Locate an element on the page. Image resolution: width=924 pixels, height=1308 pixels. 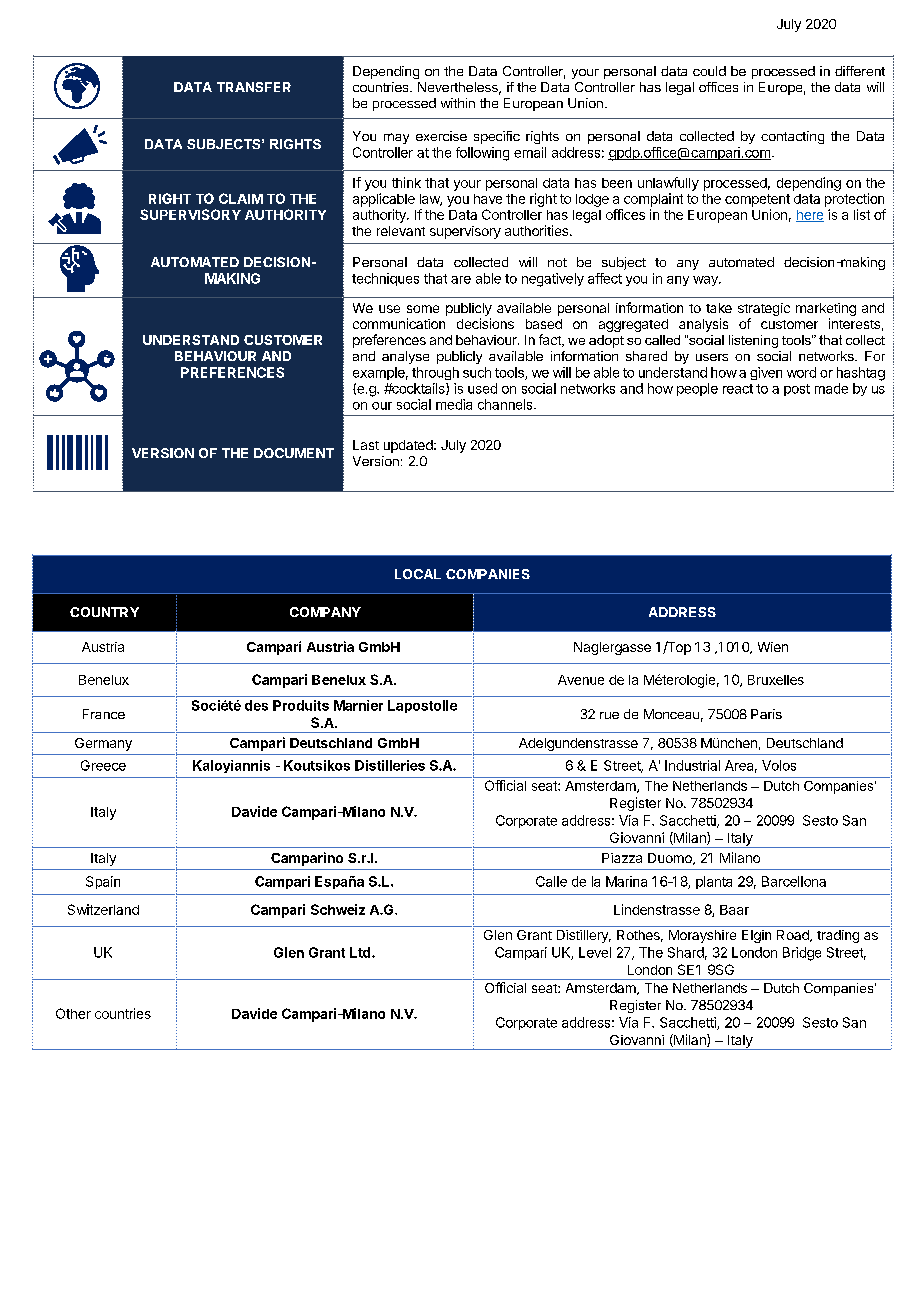
CLAIM is located at coordinates (241, 198).
